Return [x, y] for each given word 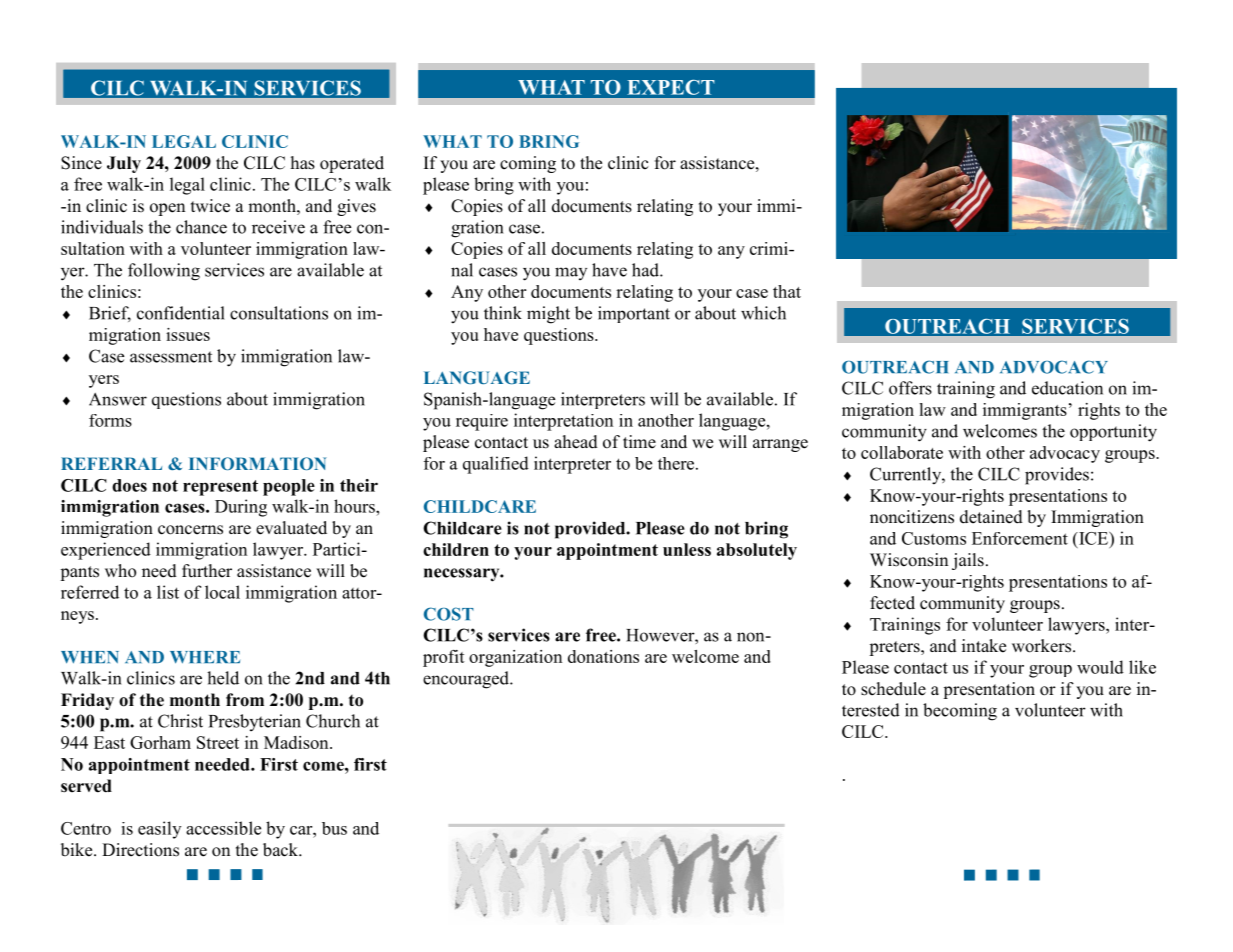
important [634, 314]
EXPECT [671, 87]
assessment [171, 357]
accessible [223, 828]
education [1067, 388]
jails [968, 561]
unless [687, 549]
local [222, 592]
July [124, 164]
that [787, 291]
